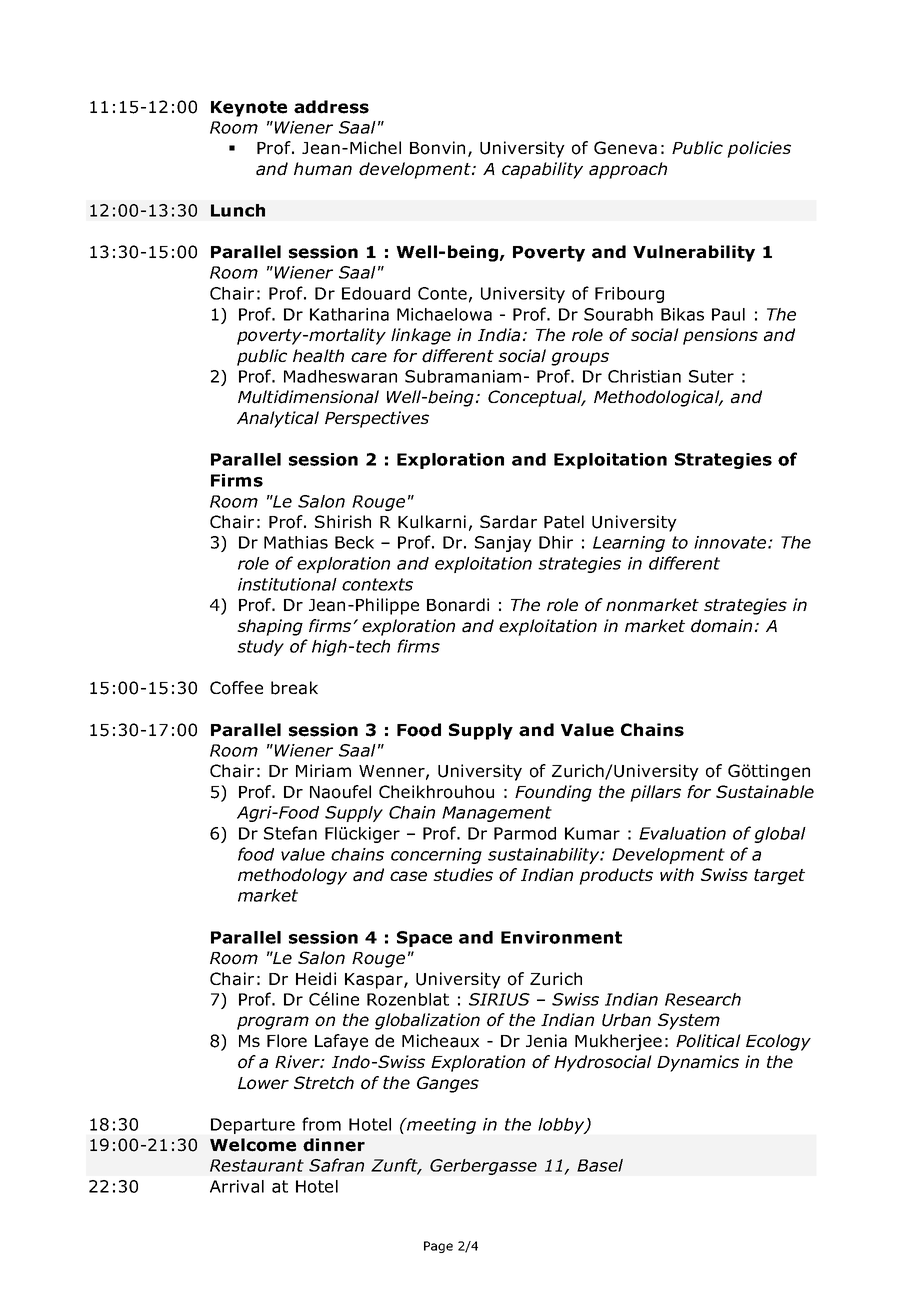 The width and height of the screenshot is (924, 1308). I want to click on break, so click(294, 688).
